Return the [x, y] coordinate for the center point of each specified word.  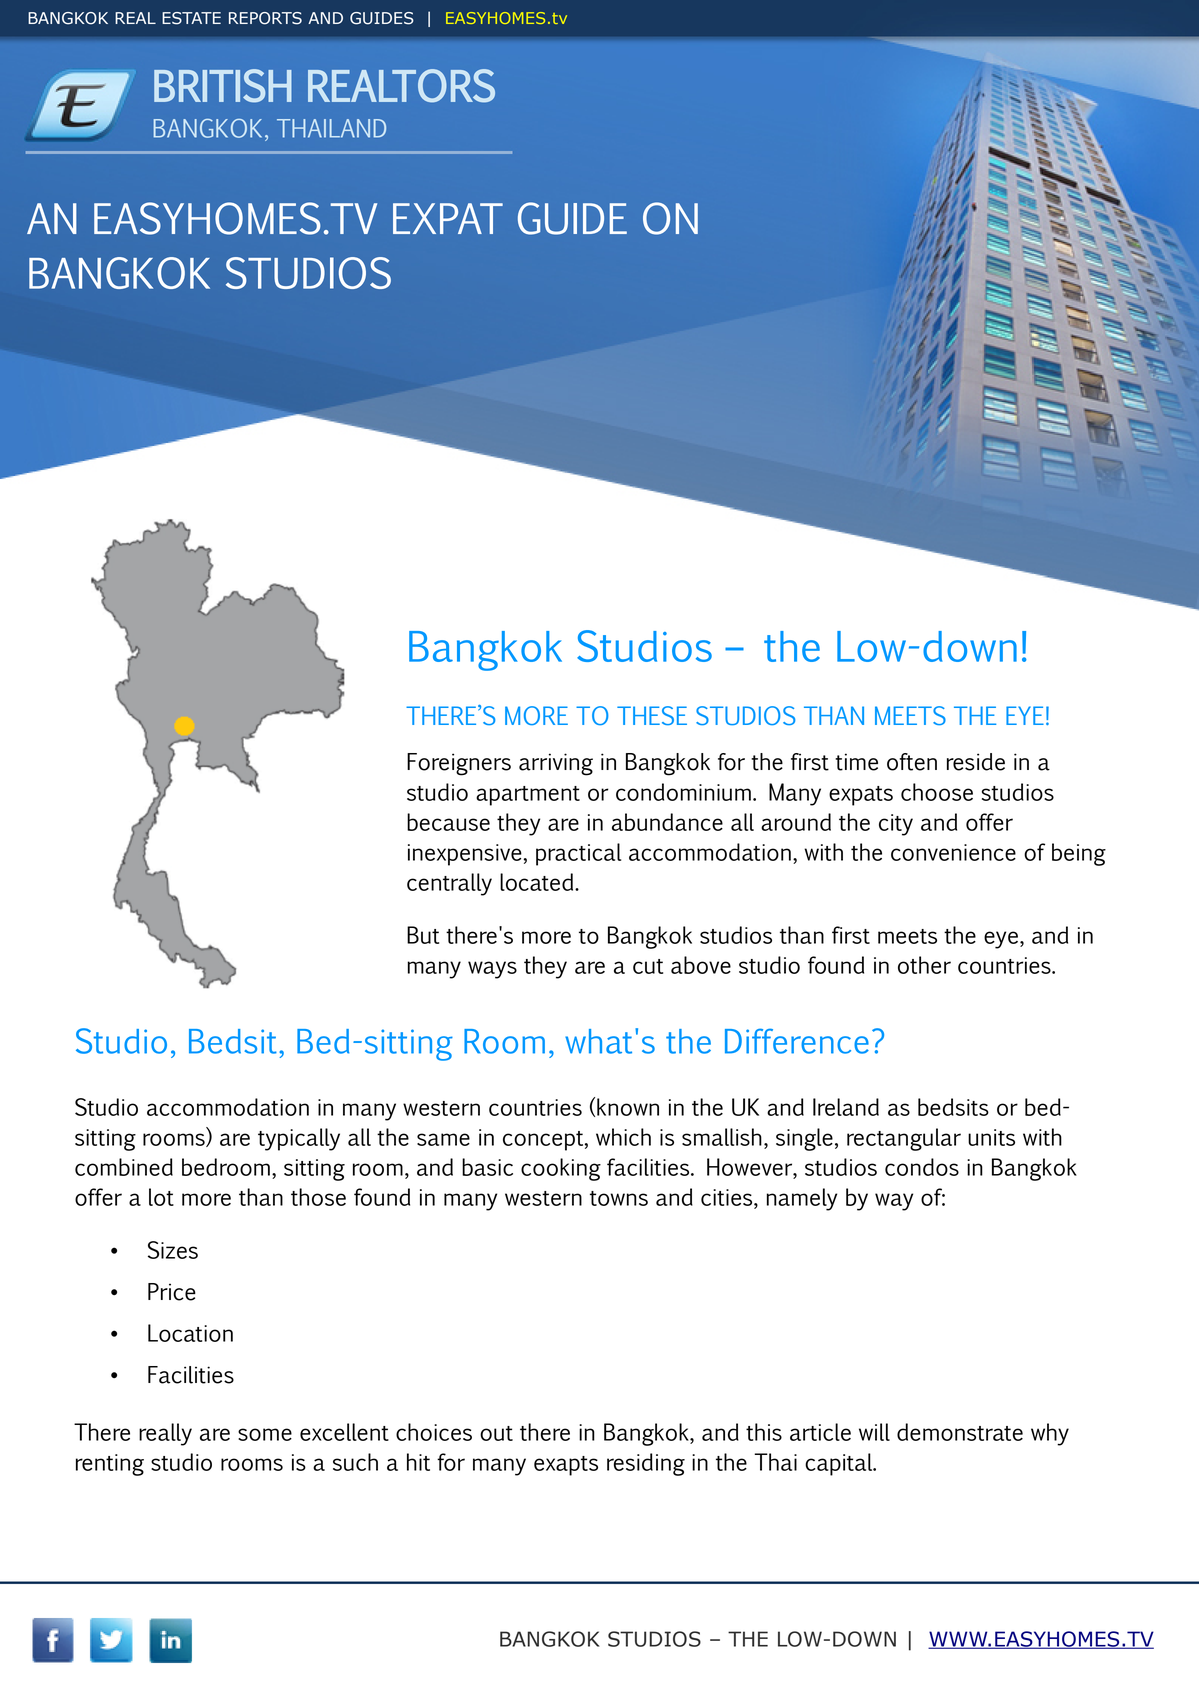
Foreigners [459, 764]
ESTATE [191, 18]
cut [648, 966]
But [423, 935]
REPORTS [265, 18]
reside [976, 762]
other [924, 965]
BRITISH [223, 86]
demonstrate [960, 1432]
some [265, 1434]
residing [646, 1464]
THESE [652, 715]
